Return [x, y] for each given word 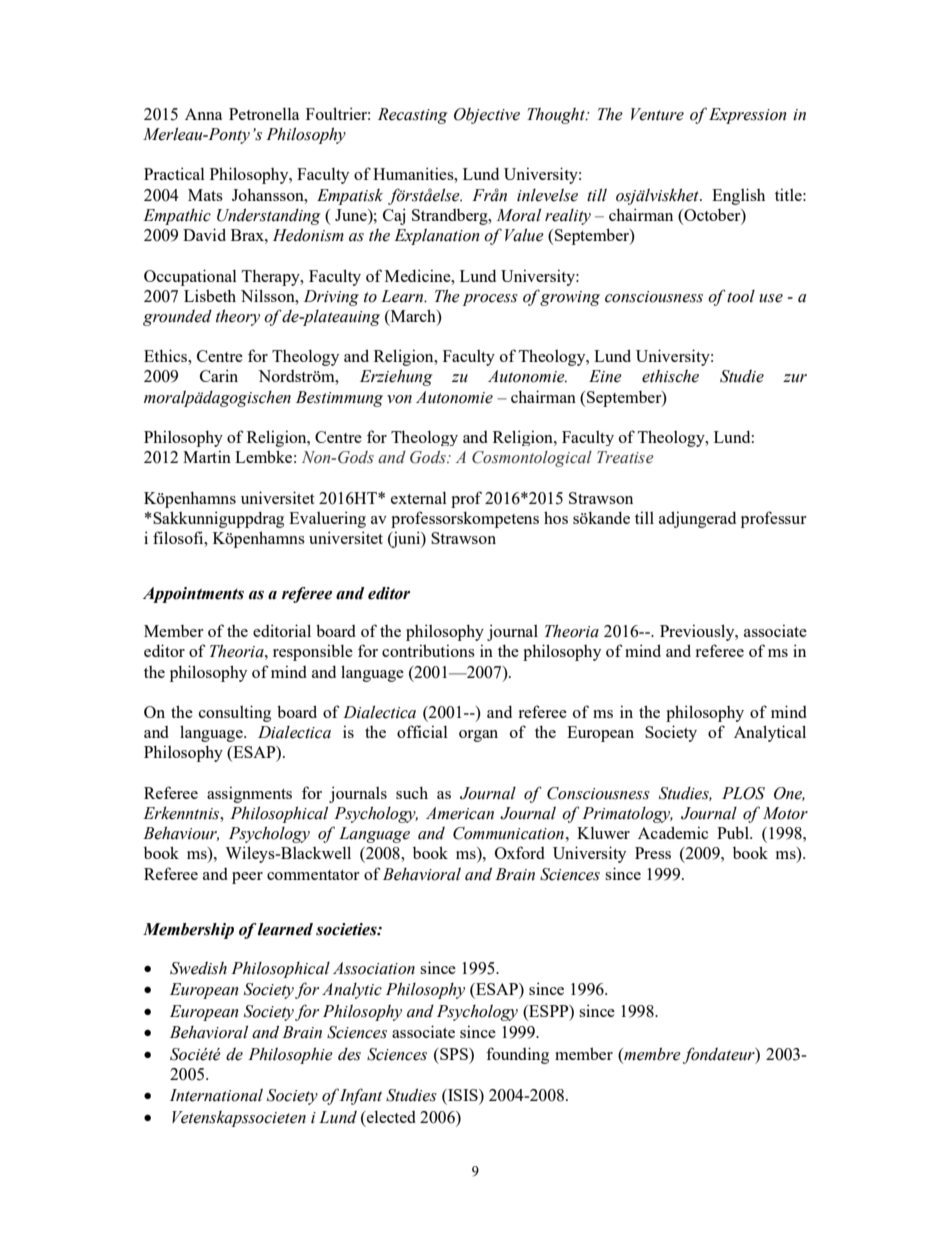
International [216, 1095]
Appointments [193, 595]
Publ [734, 832]
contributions [428, 650]
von [399, 399]
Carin [219, 375]
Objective [487, 116]
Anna [204, 114]
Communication [508, 833]
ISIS [463, 1096]
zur [795, 378]
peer [247, 878]
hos [556, 517]
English [738, 196]
